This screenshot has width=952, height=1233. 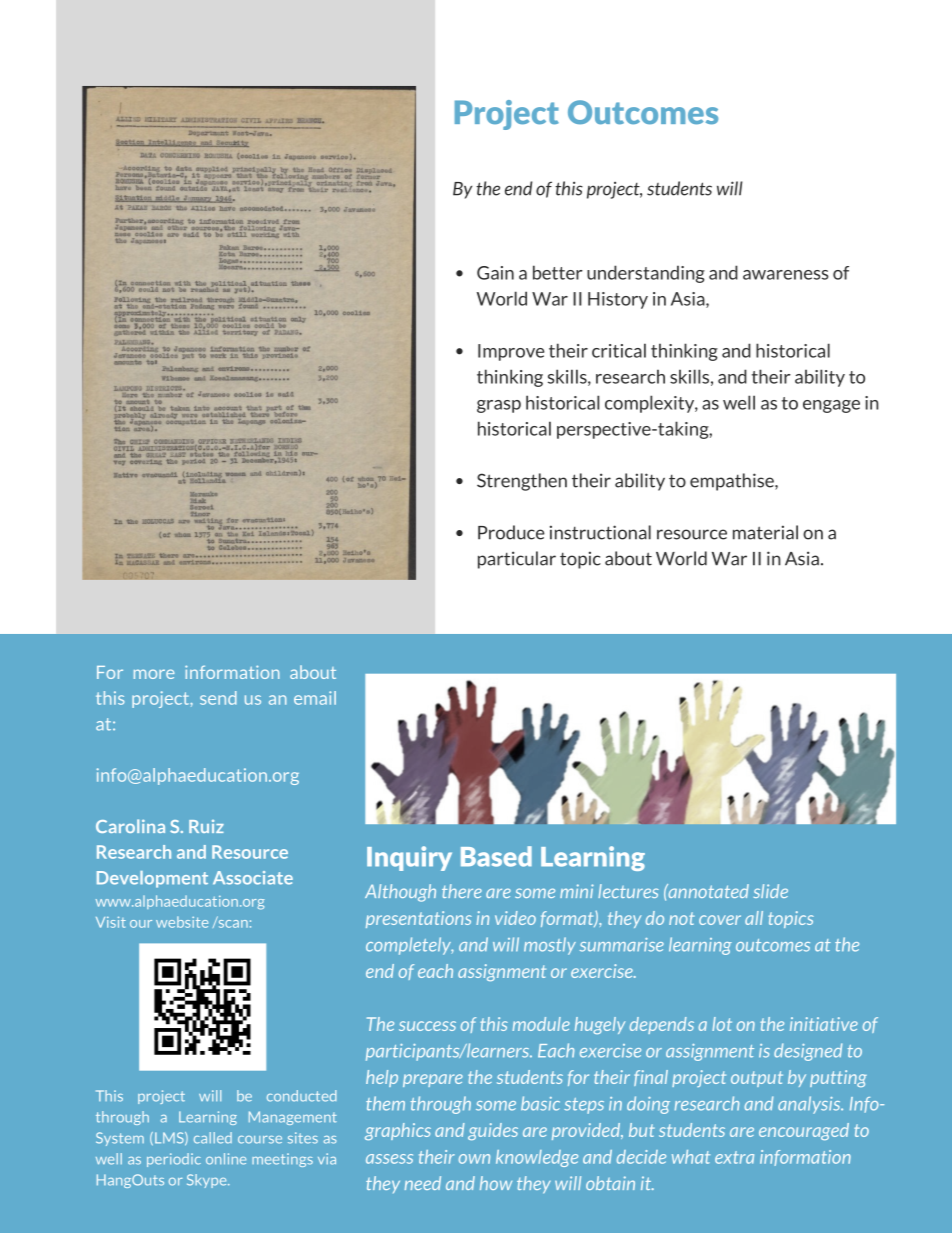 What do you see at coordinates (511, 352) in the screenshot?
I see `Improve` at bounding box center [511, 352].
